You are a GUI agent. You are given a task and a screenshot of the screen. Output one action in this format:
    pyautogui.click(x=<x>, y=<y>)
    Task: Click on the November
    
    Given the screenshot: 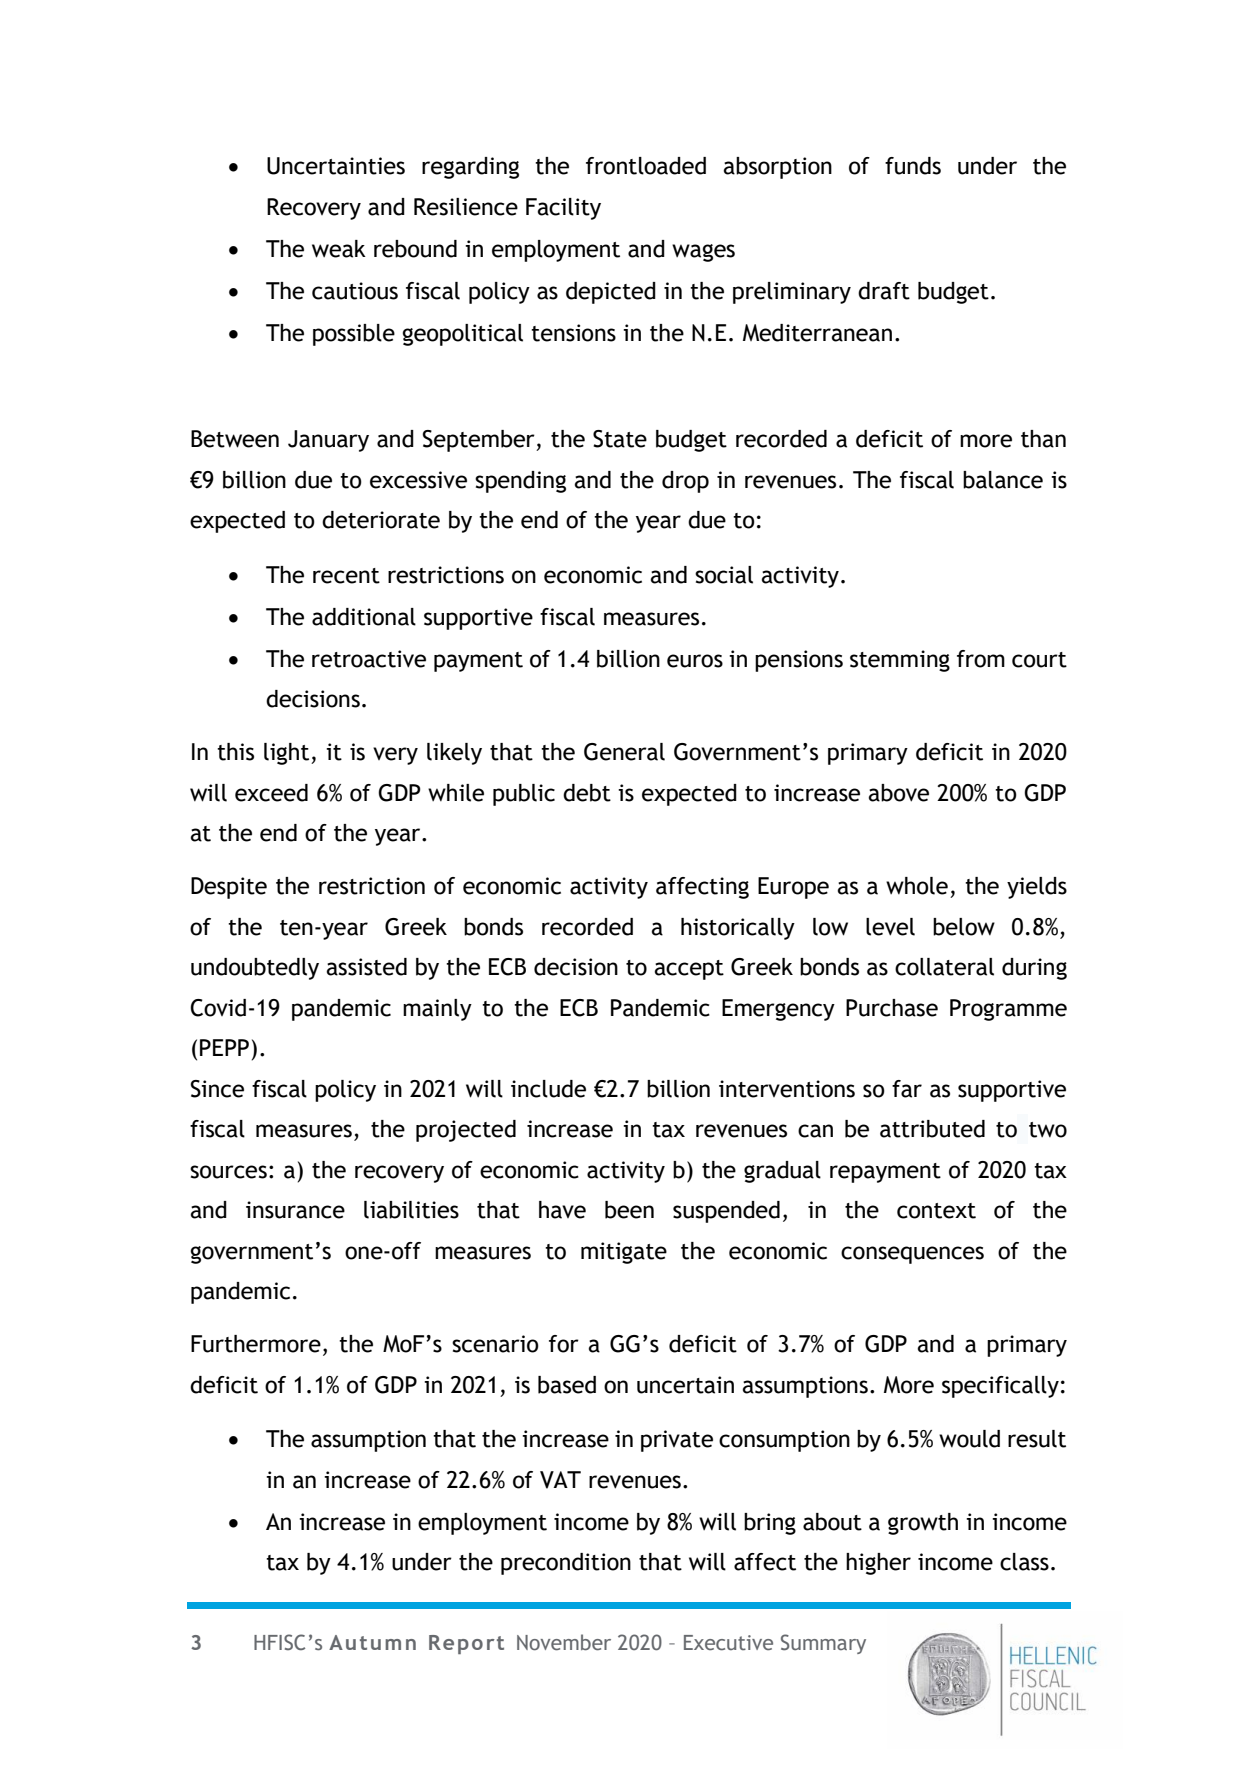 What is the action you would take?
    pyautogui.click(x=564, y=1642)
